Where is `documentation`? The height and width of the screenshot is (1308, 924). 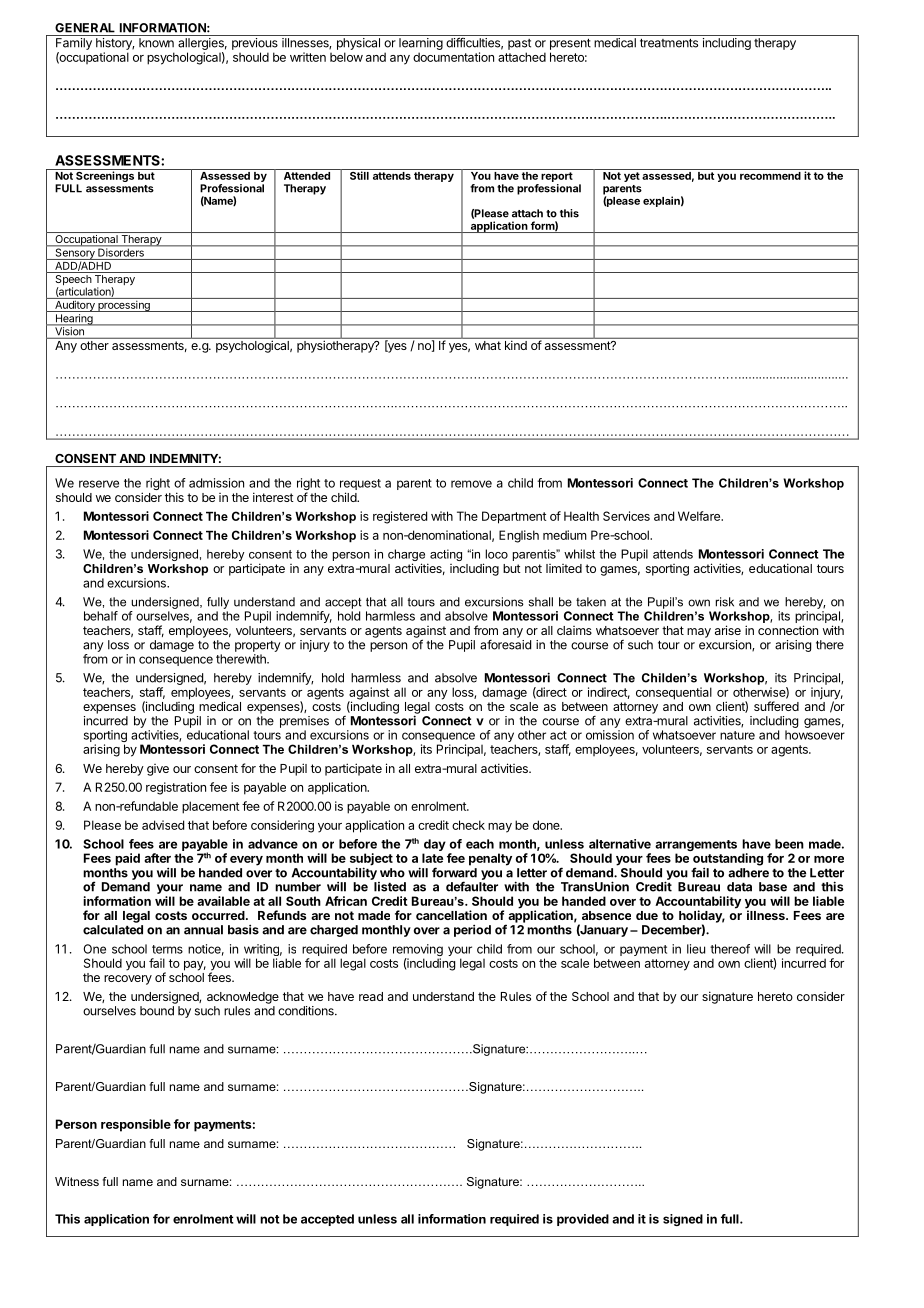 documentation is located at coordinates (453, 57).
